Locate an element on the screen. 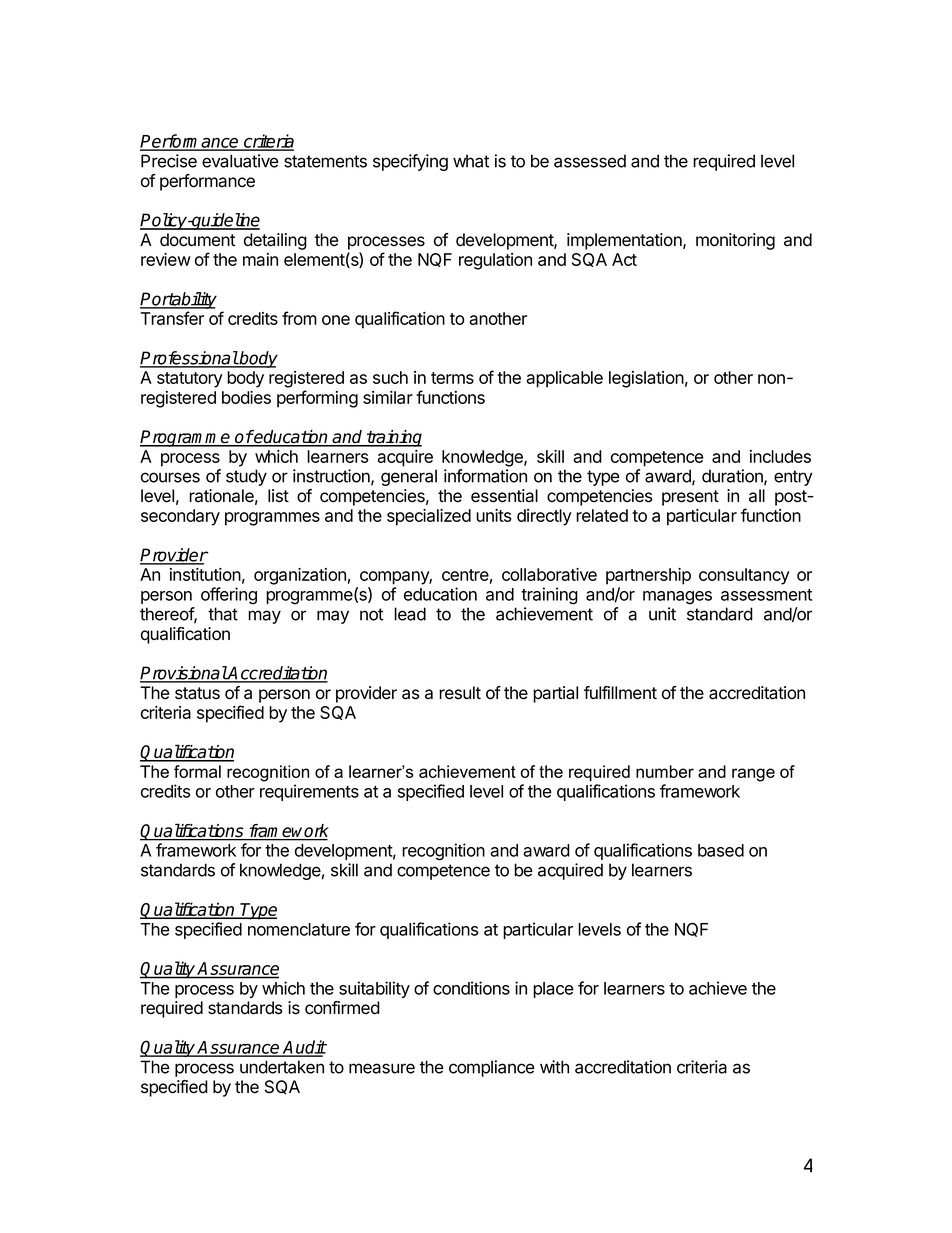 This screenshot has width=952, height=1233. statutory is located at coordinates (190, 380).
